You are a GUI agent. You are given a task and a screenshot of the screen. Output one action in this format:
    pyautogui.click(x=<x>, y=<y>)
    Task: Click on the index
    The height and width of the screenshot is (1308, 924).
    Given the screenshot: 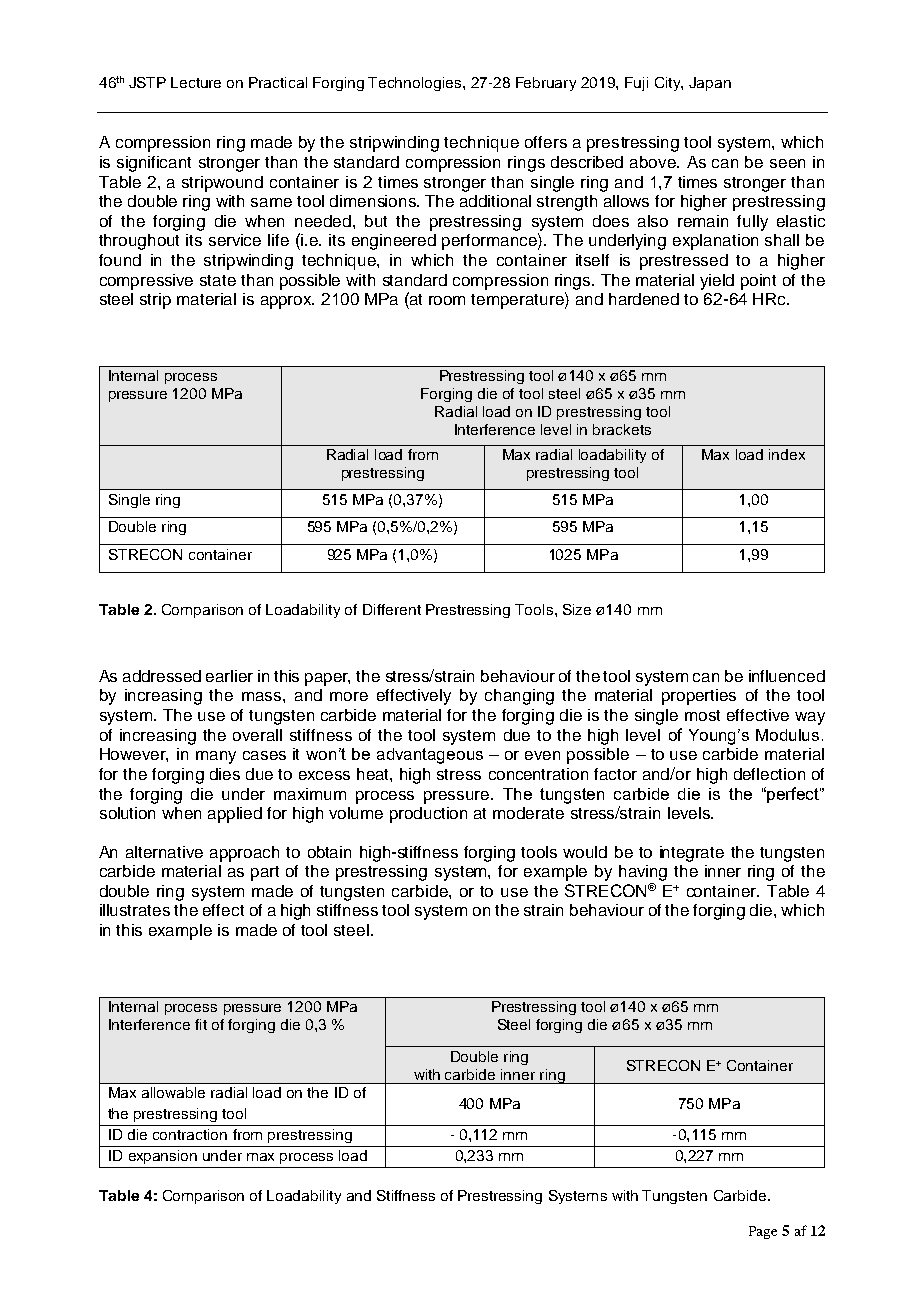 What is the action you would take?
    pyautogui.click(x=787, y=454)
